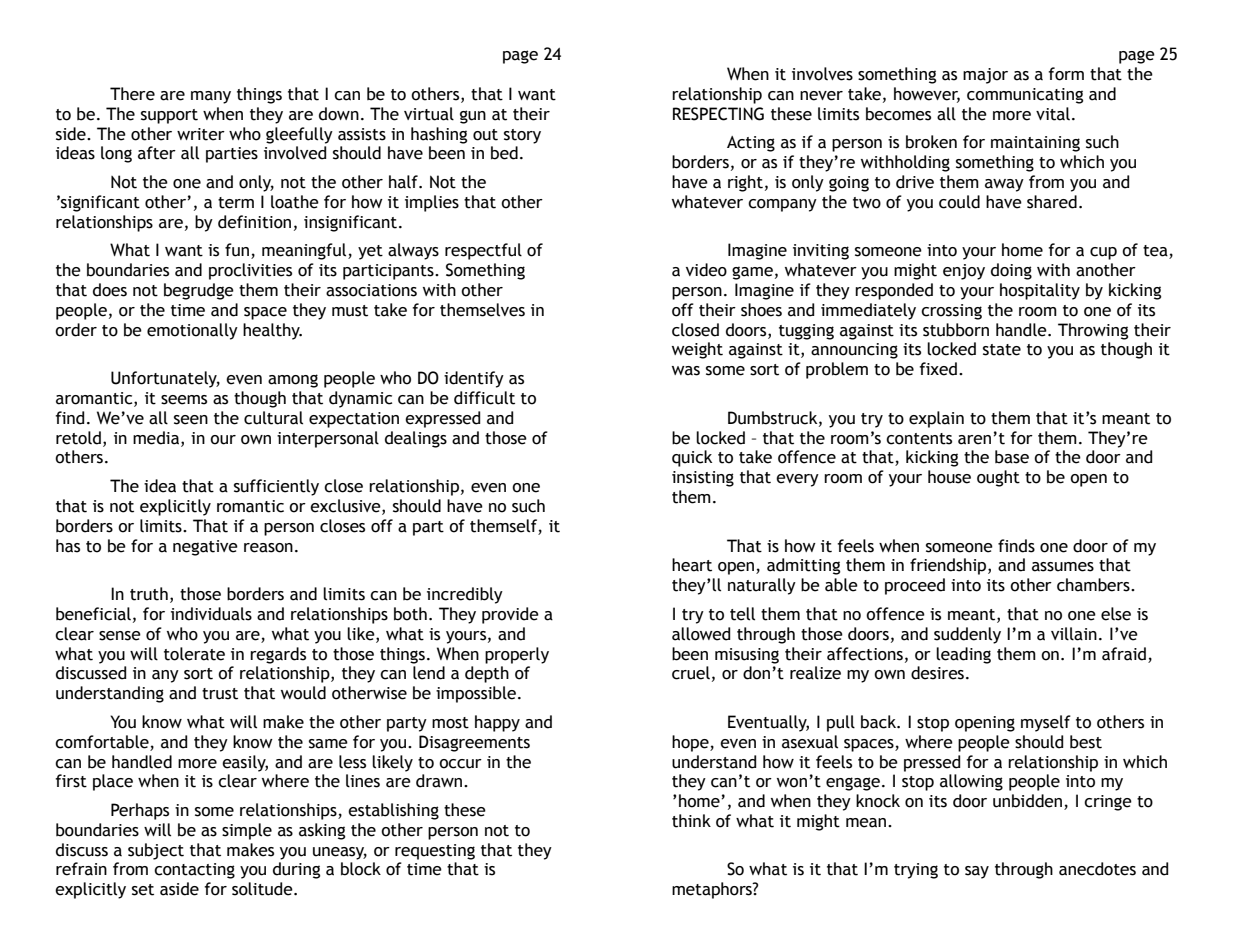  What do you see at coordinates (718, 114) in the image?
I see `RESPECTING` at bounding box center [718, 114].
